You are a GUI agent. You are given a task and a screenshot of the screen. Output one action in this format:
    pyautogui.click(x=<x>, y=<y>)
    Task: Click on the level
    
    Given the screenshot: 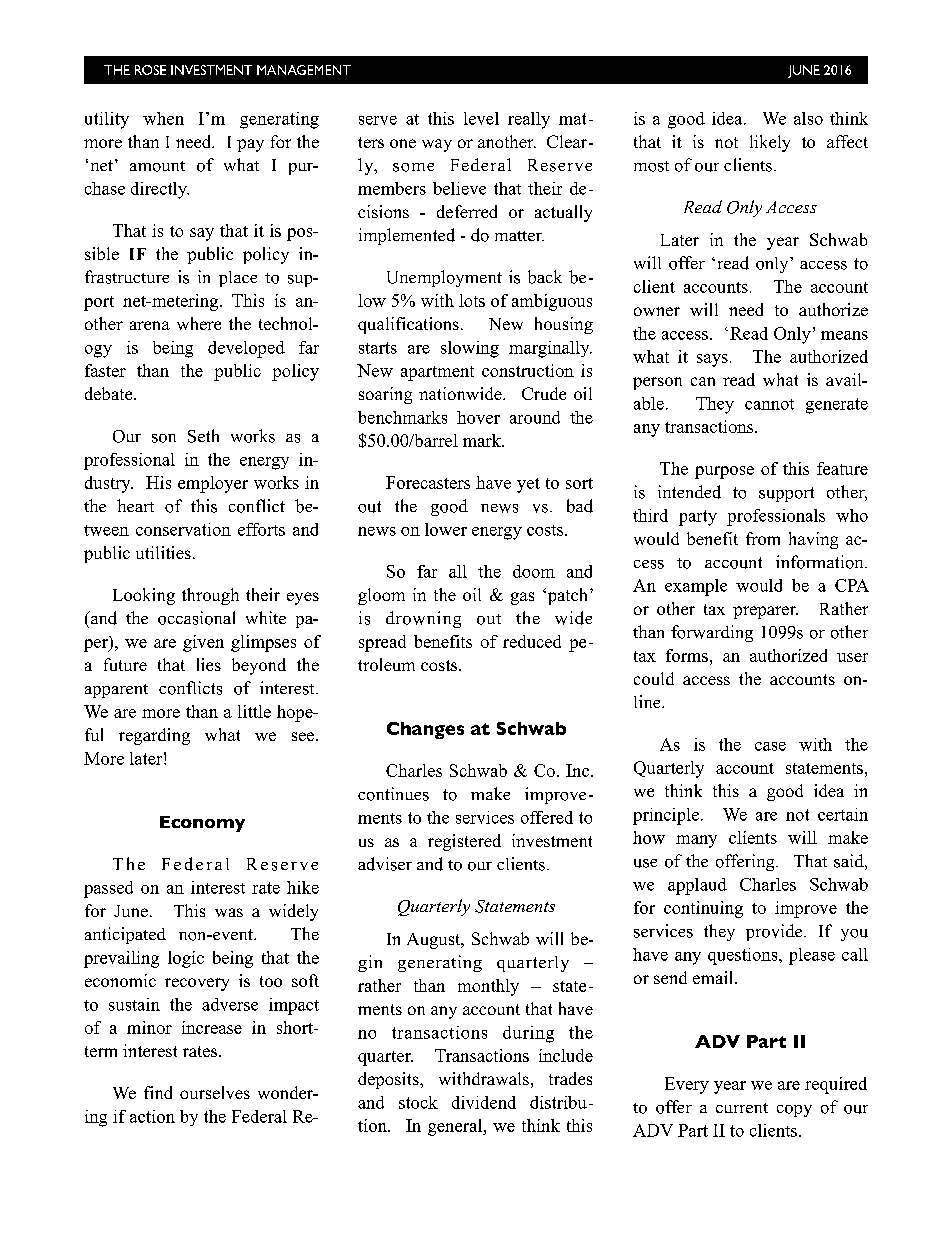 What is the action you would take?
    pyautogui.click(x=481, y=118)
